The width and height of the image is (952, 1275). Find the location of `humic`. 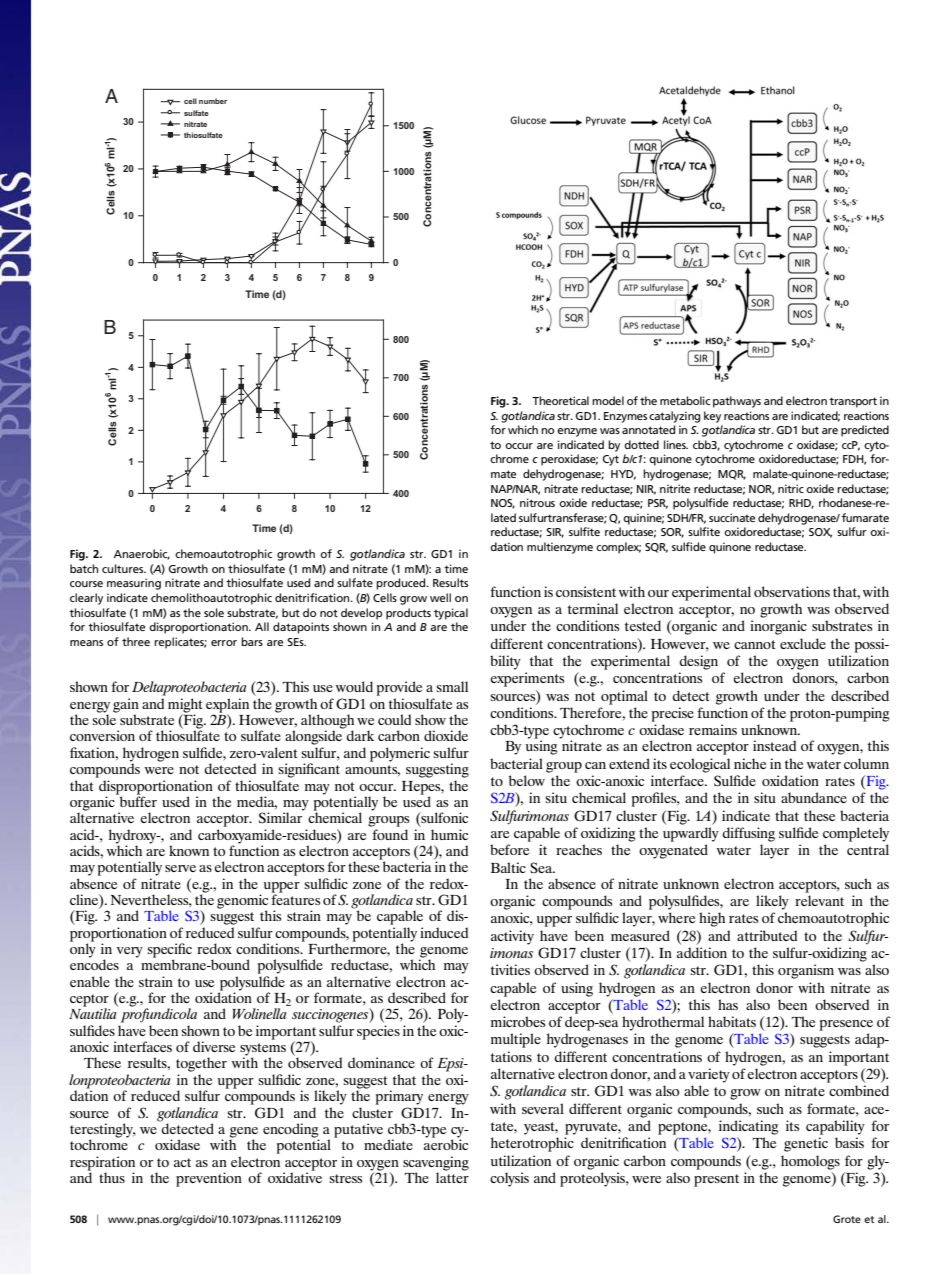

humic is located at coordinates (449, 834).
